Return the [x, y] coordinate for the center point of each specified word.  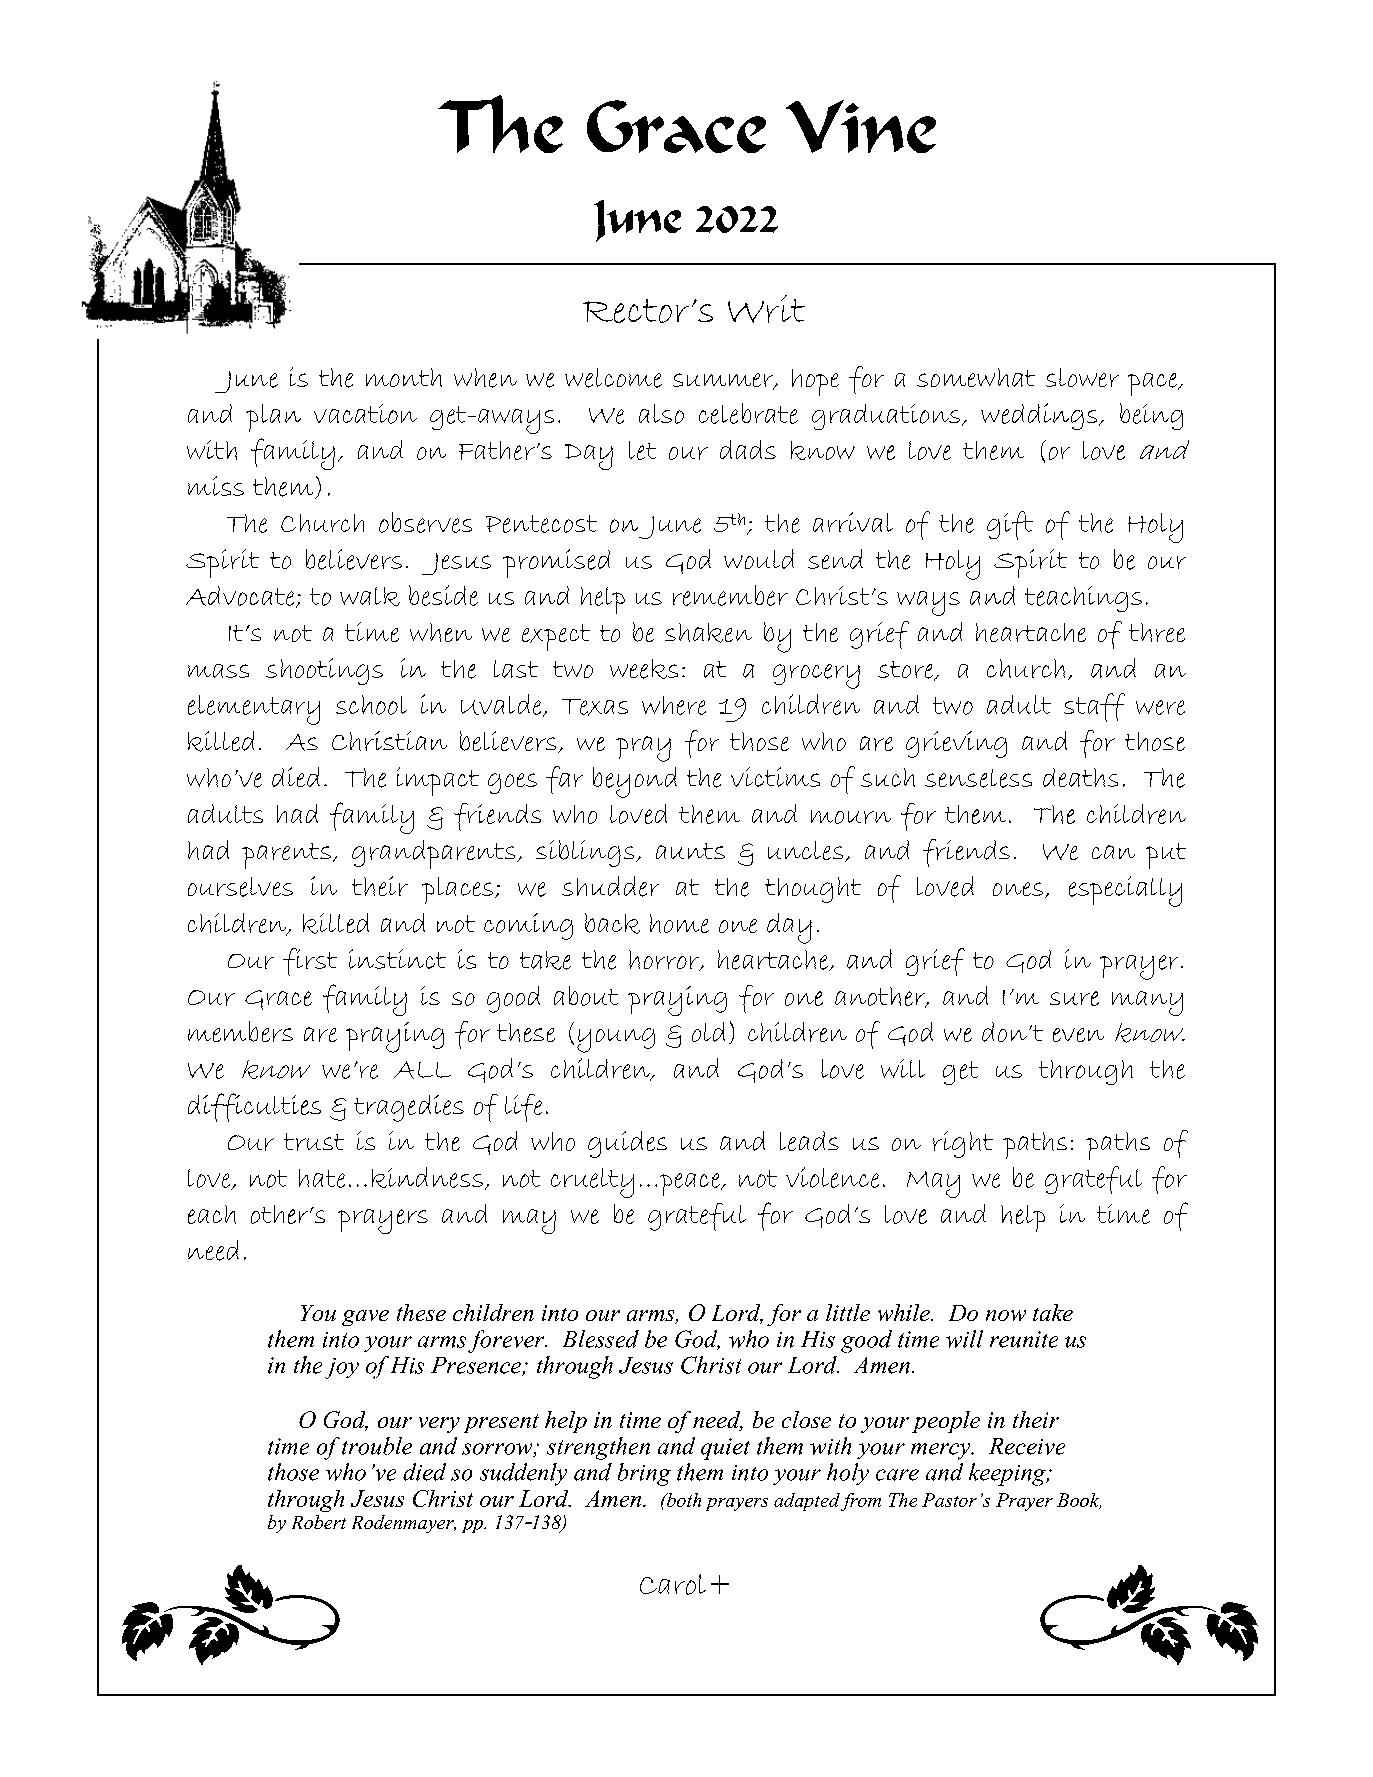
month [404, 377]
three [1157, 632]
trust [314, 1142]
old [708, 1032]
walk [370, 596]
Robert [319, 1522]
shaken [708, 633]
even [1078, 1035]
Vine [861, 126]
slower [1082, 377]
